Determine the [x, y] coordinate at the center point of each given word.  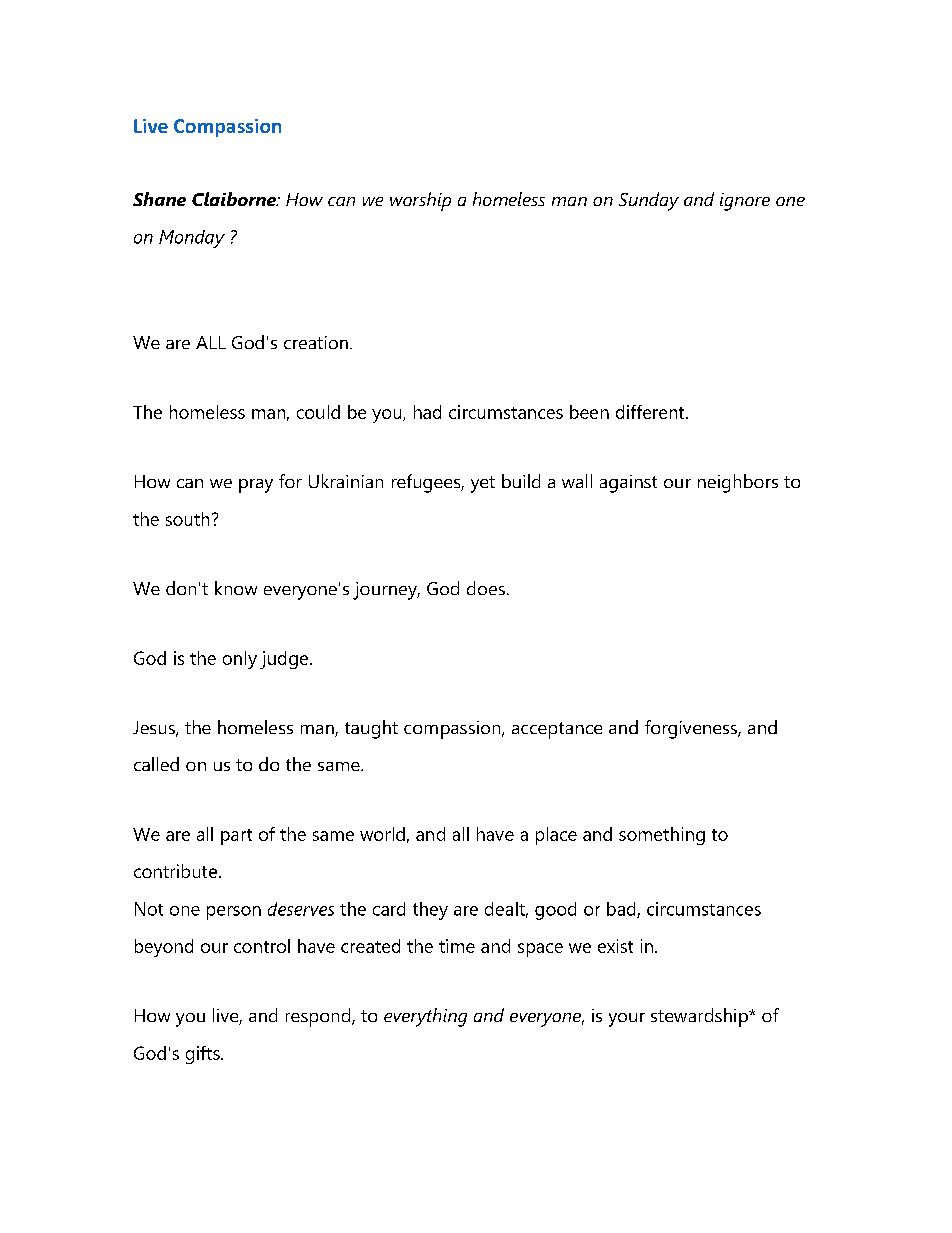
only [240, 660]
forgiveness [692, 729]
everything [425, 1017]
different [651, 412]
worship [420, 201]
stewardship [700, 1017]
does [486, 588]
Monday [192, 239]
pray [256, 486]
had [427, 412]
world [382, 834]
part [236, 837]
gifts [204, 1055]
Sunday [649, 201]
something [662, 836]
